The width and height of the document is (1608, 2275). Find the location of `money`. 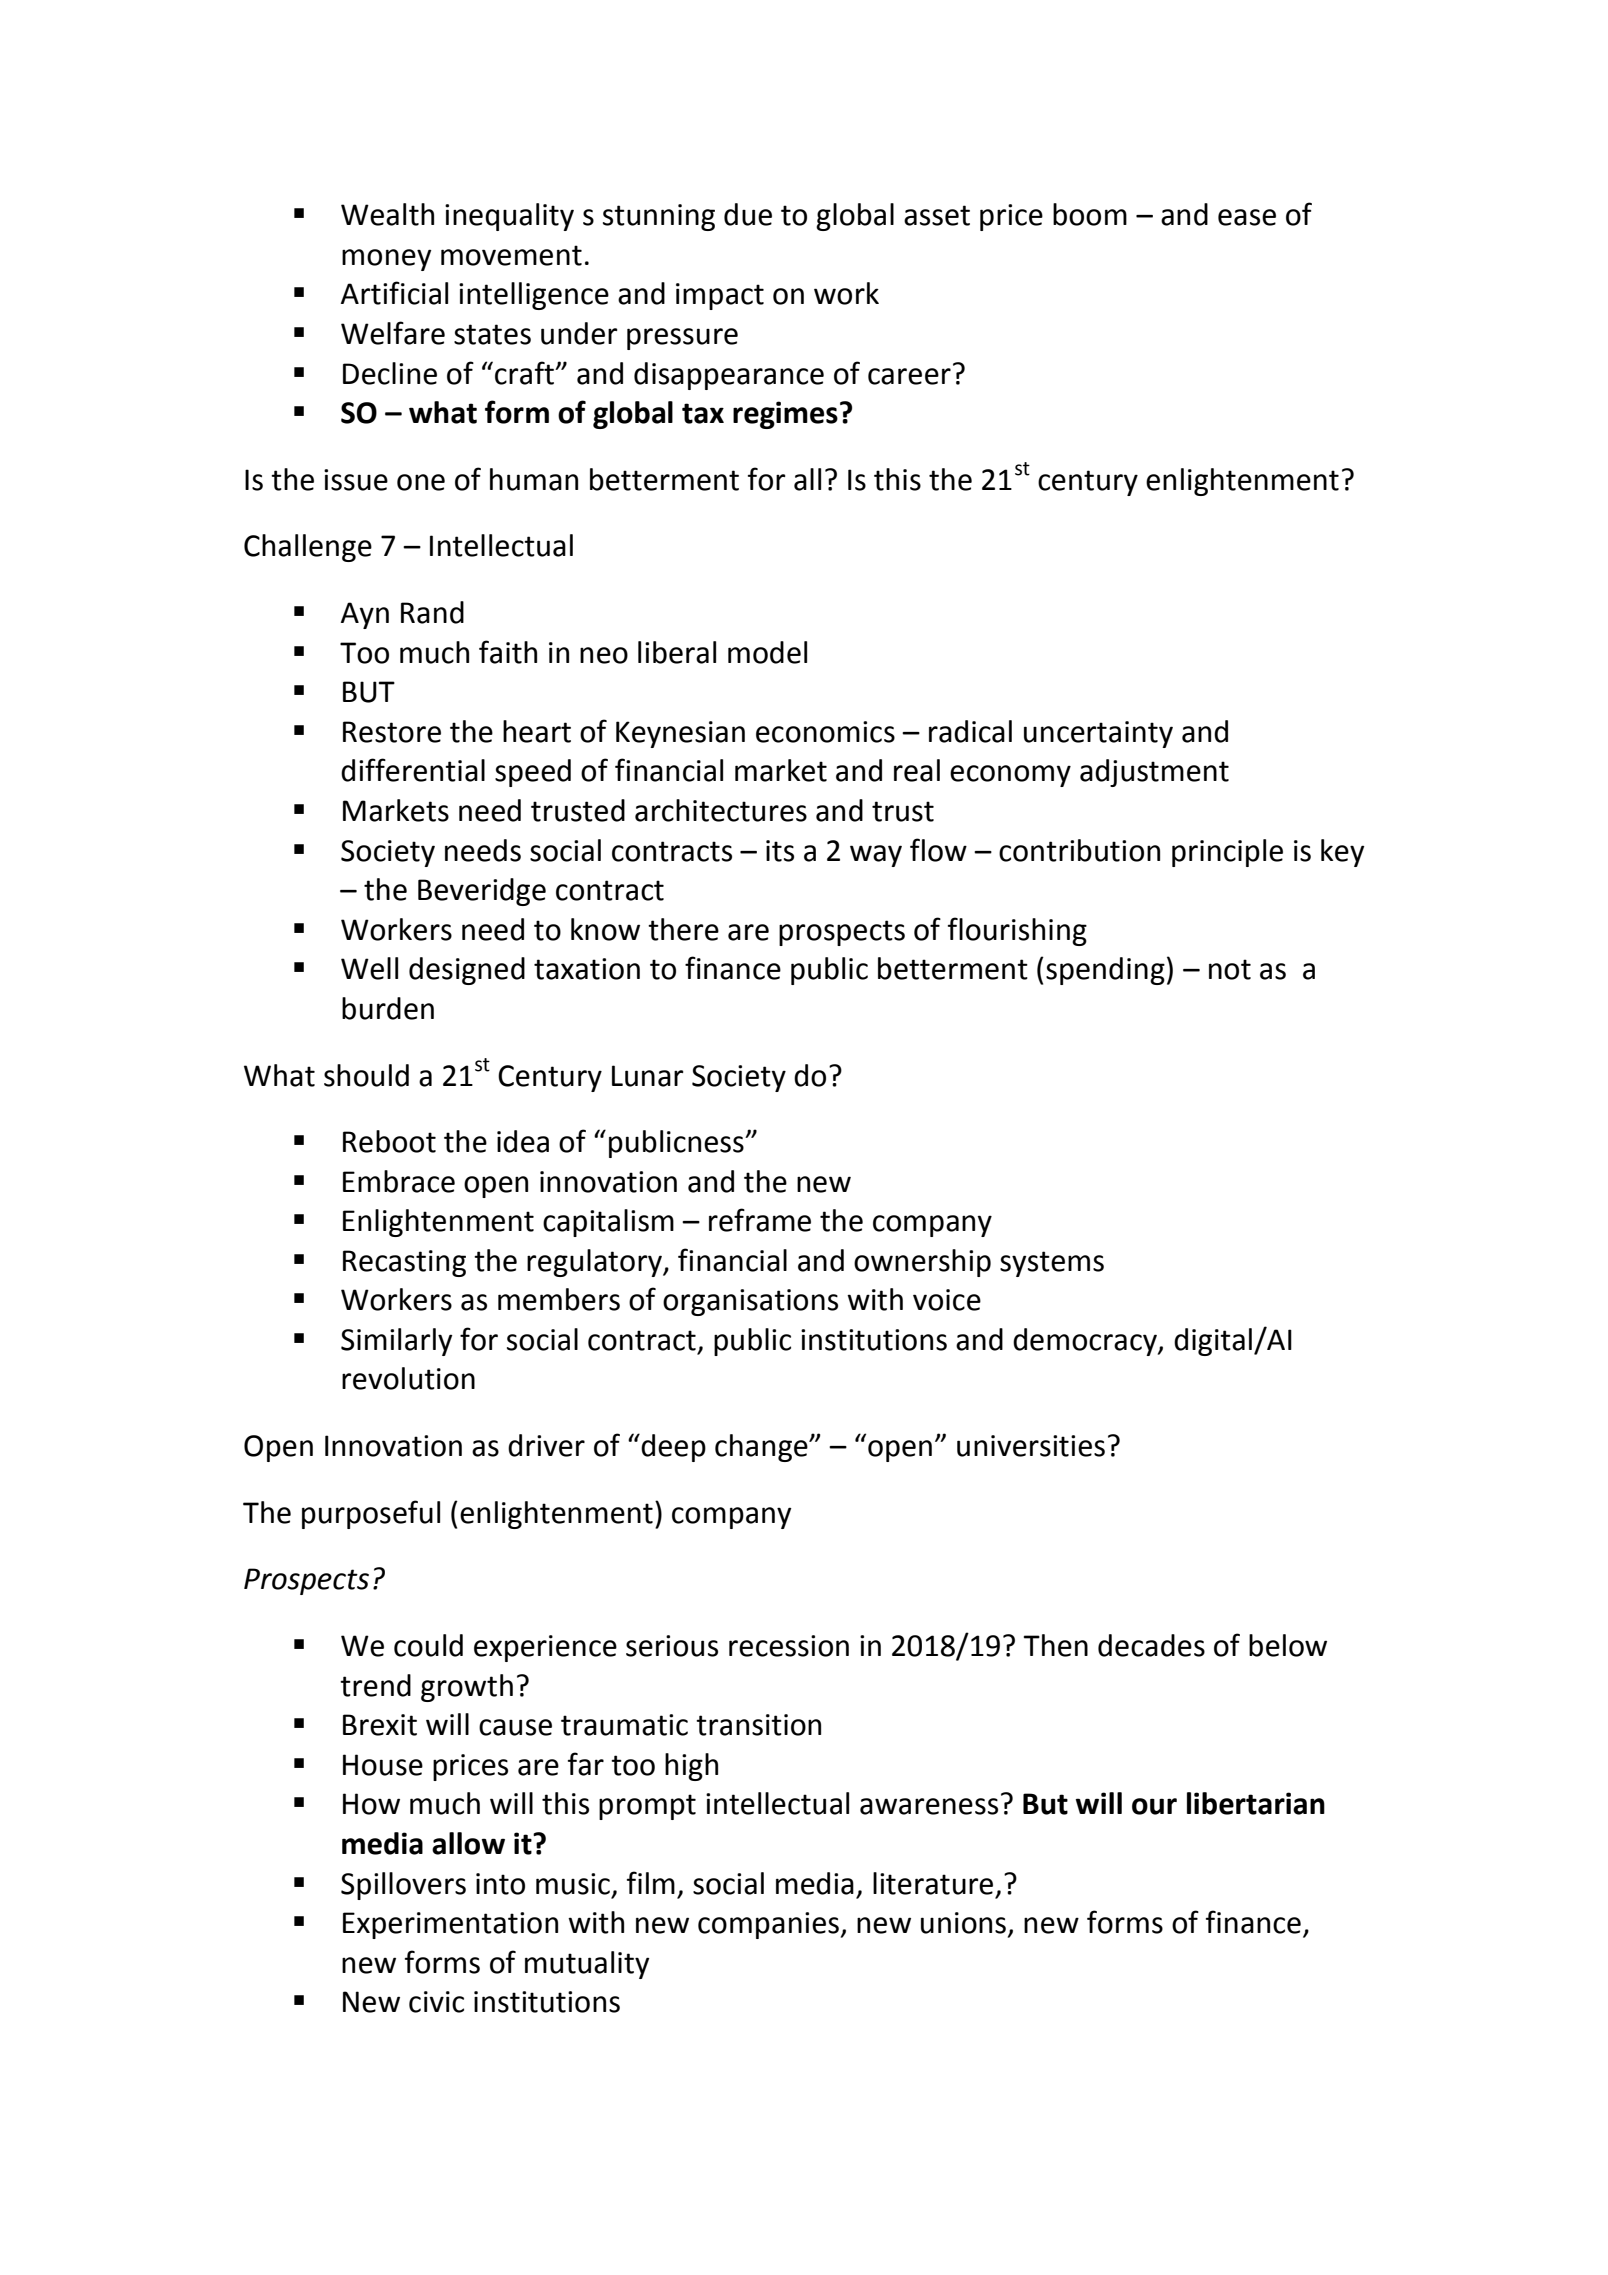

money is located at coordinates (386, 260).
